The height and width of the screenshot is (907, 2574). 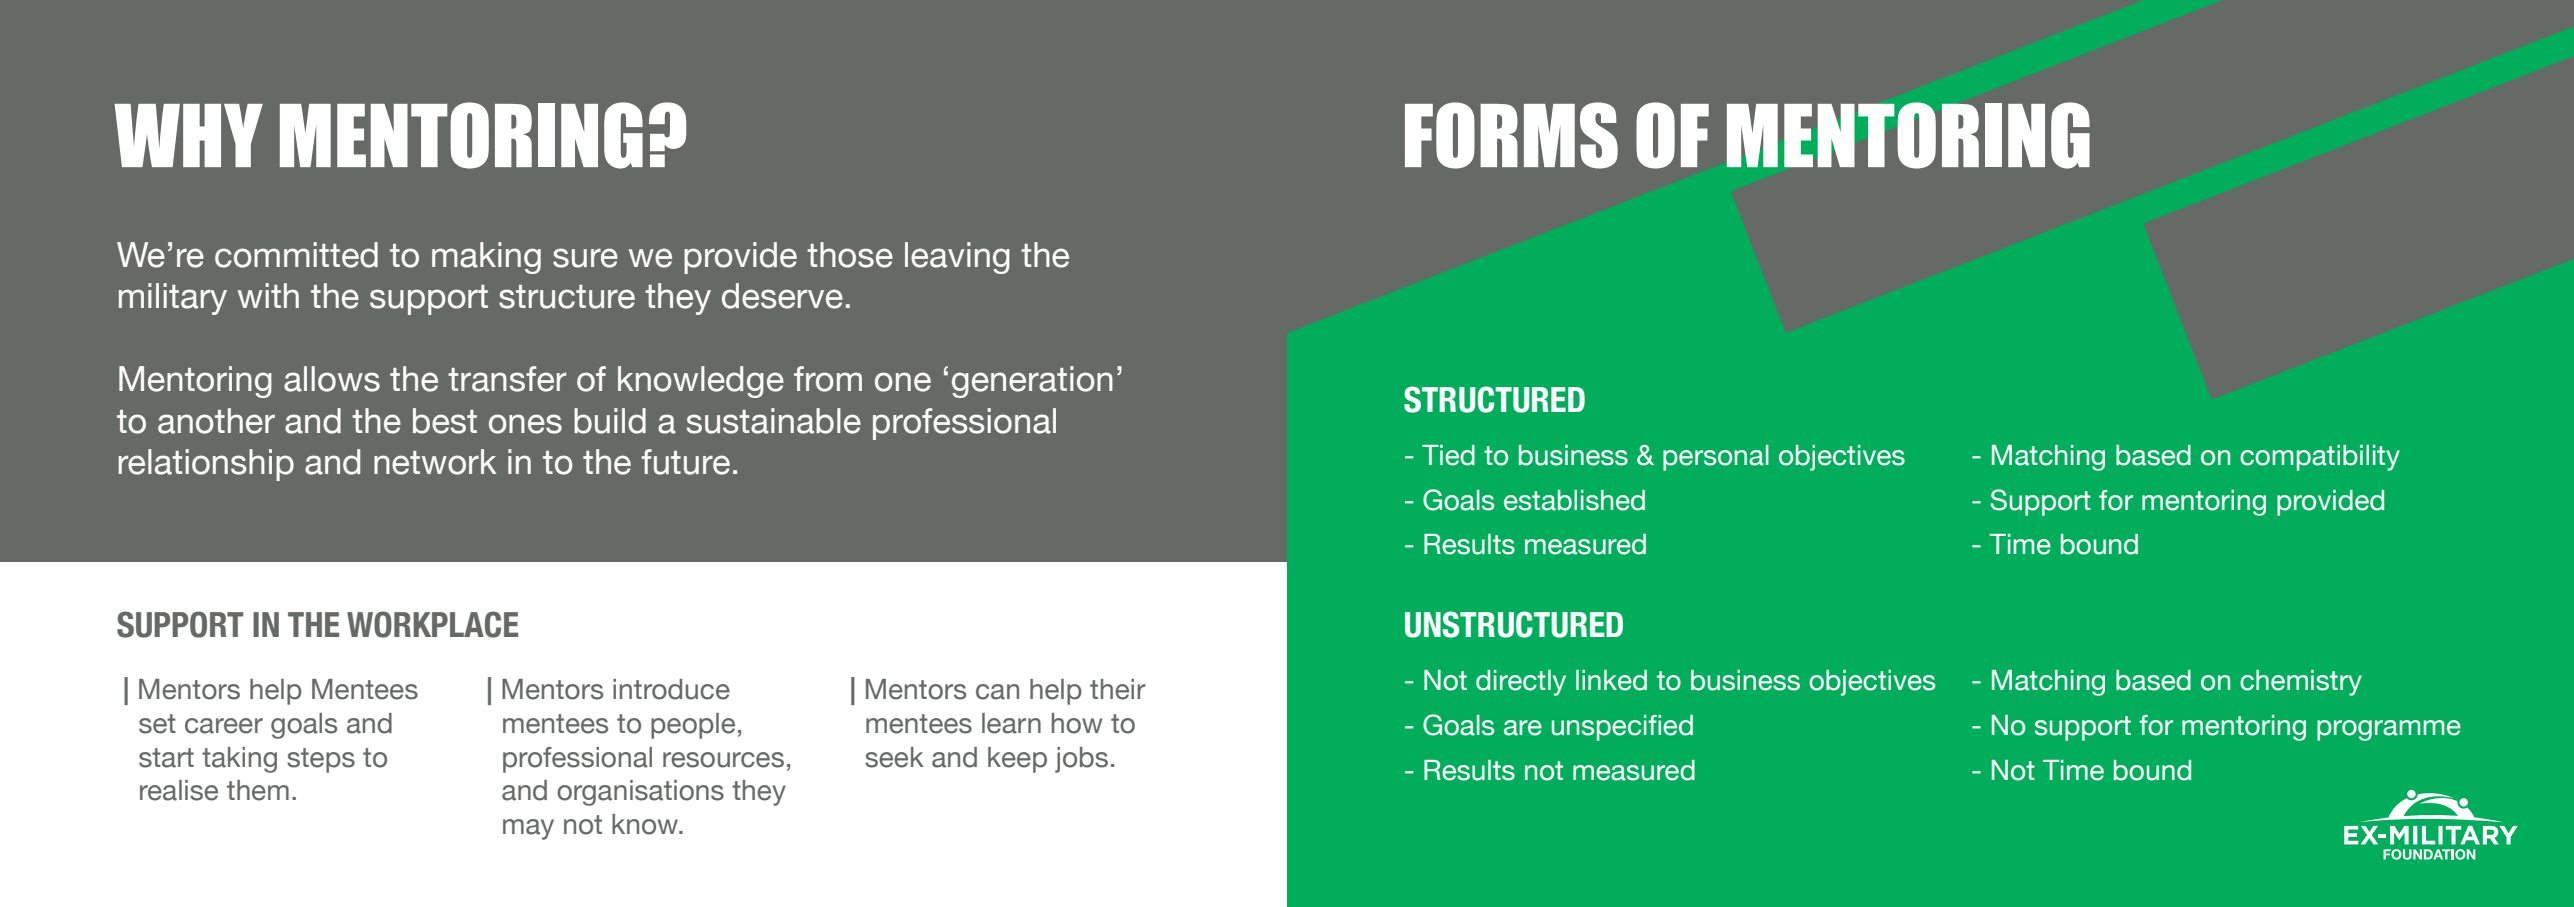 What do you see at coordinates (1032, 382) in the screenshot?
I see `generation` at bounding box center [1032, 382].
